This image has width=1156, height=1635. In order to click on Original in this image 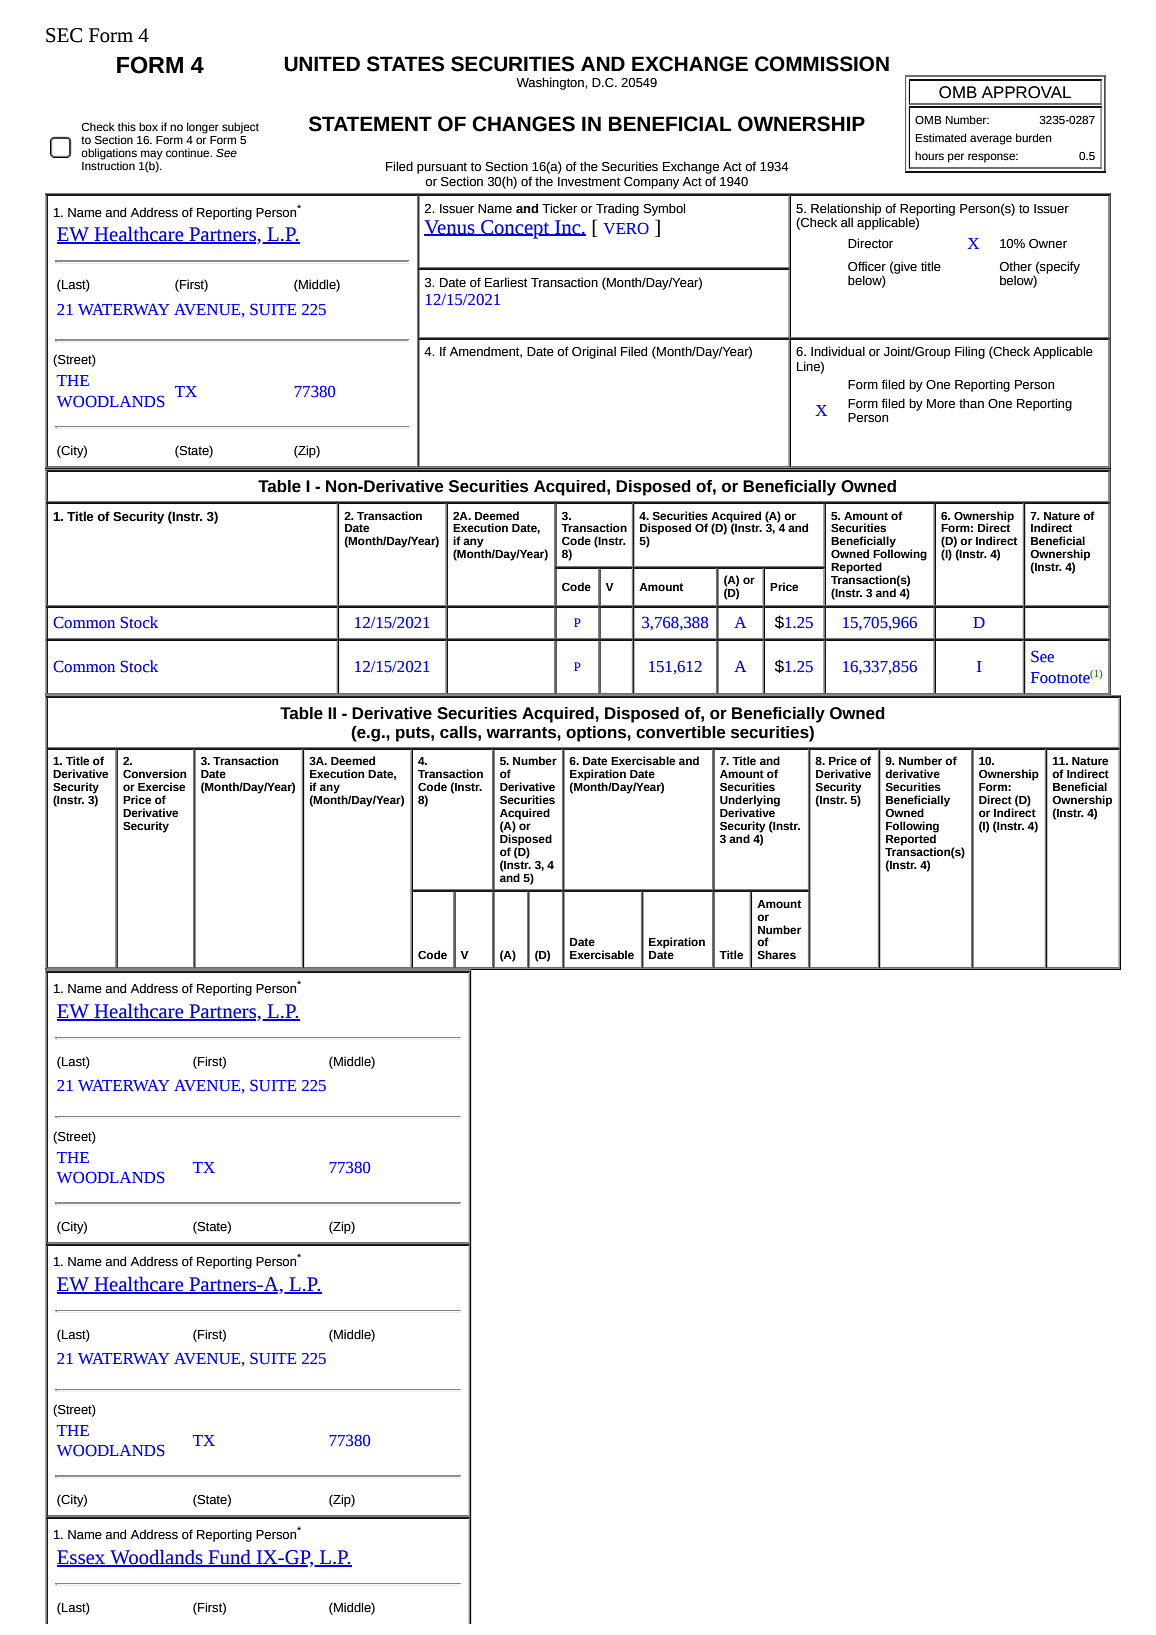, I will do `click(594, 352)`.
